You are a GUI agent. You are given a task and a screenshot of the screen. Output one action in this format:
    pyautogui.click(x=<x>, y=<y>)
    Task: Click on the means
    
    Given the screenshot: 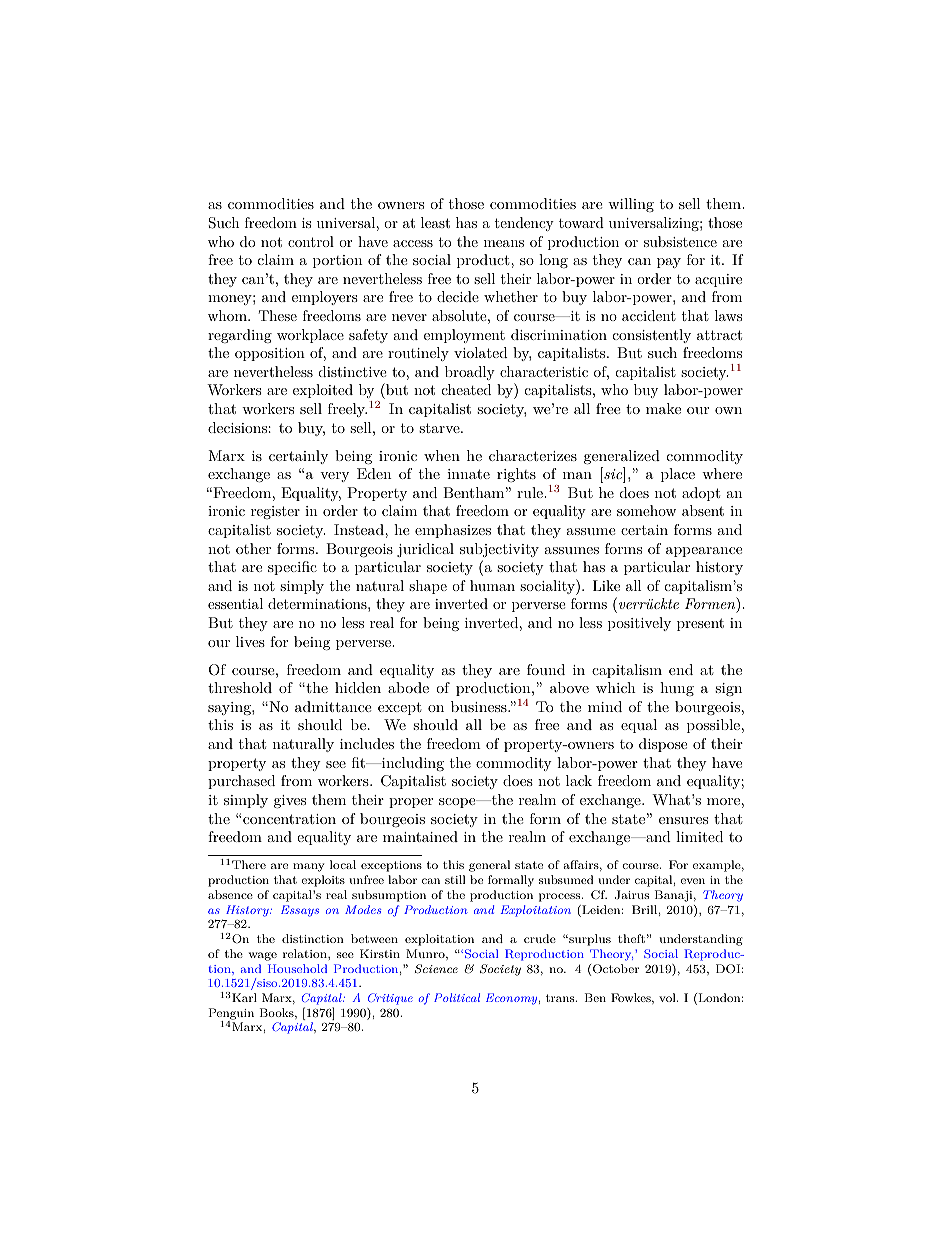 What is the action you would take?
    pyautogui.click(x=504, y=243)
